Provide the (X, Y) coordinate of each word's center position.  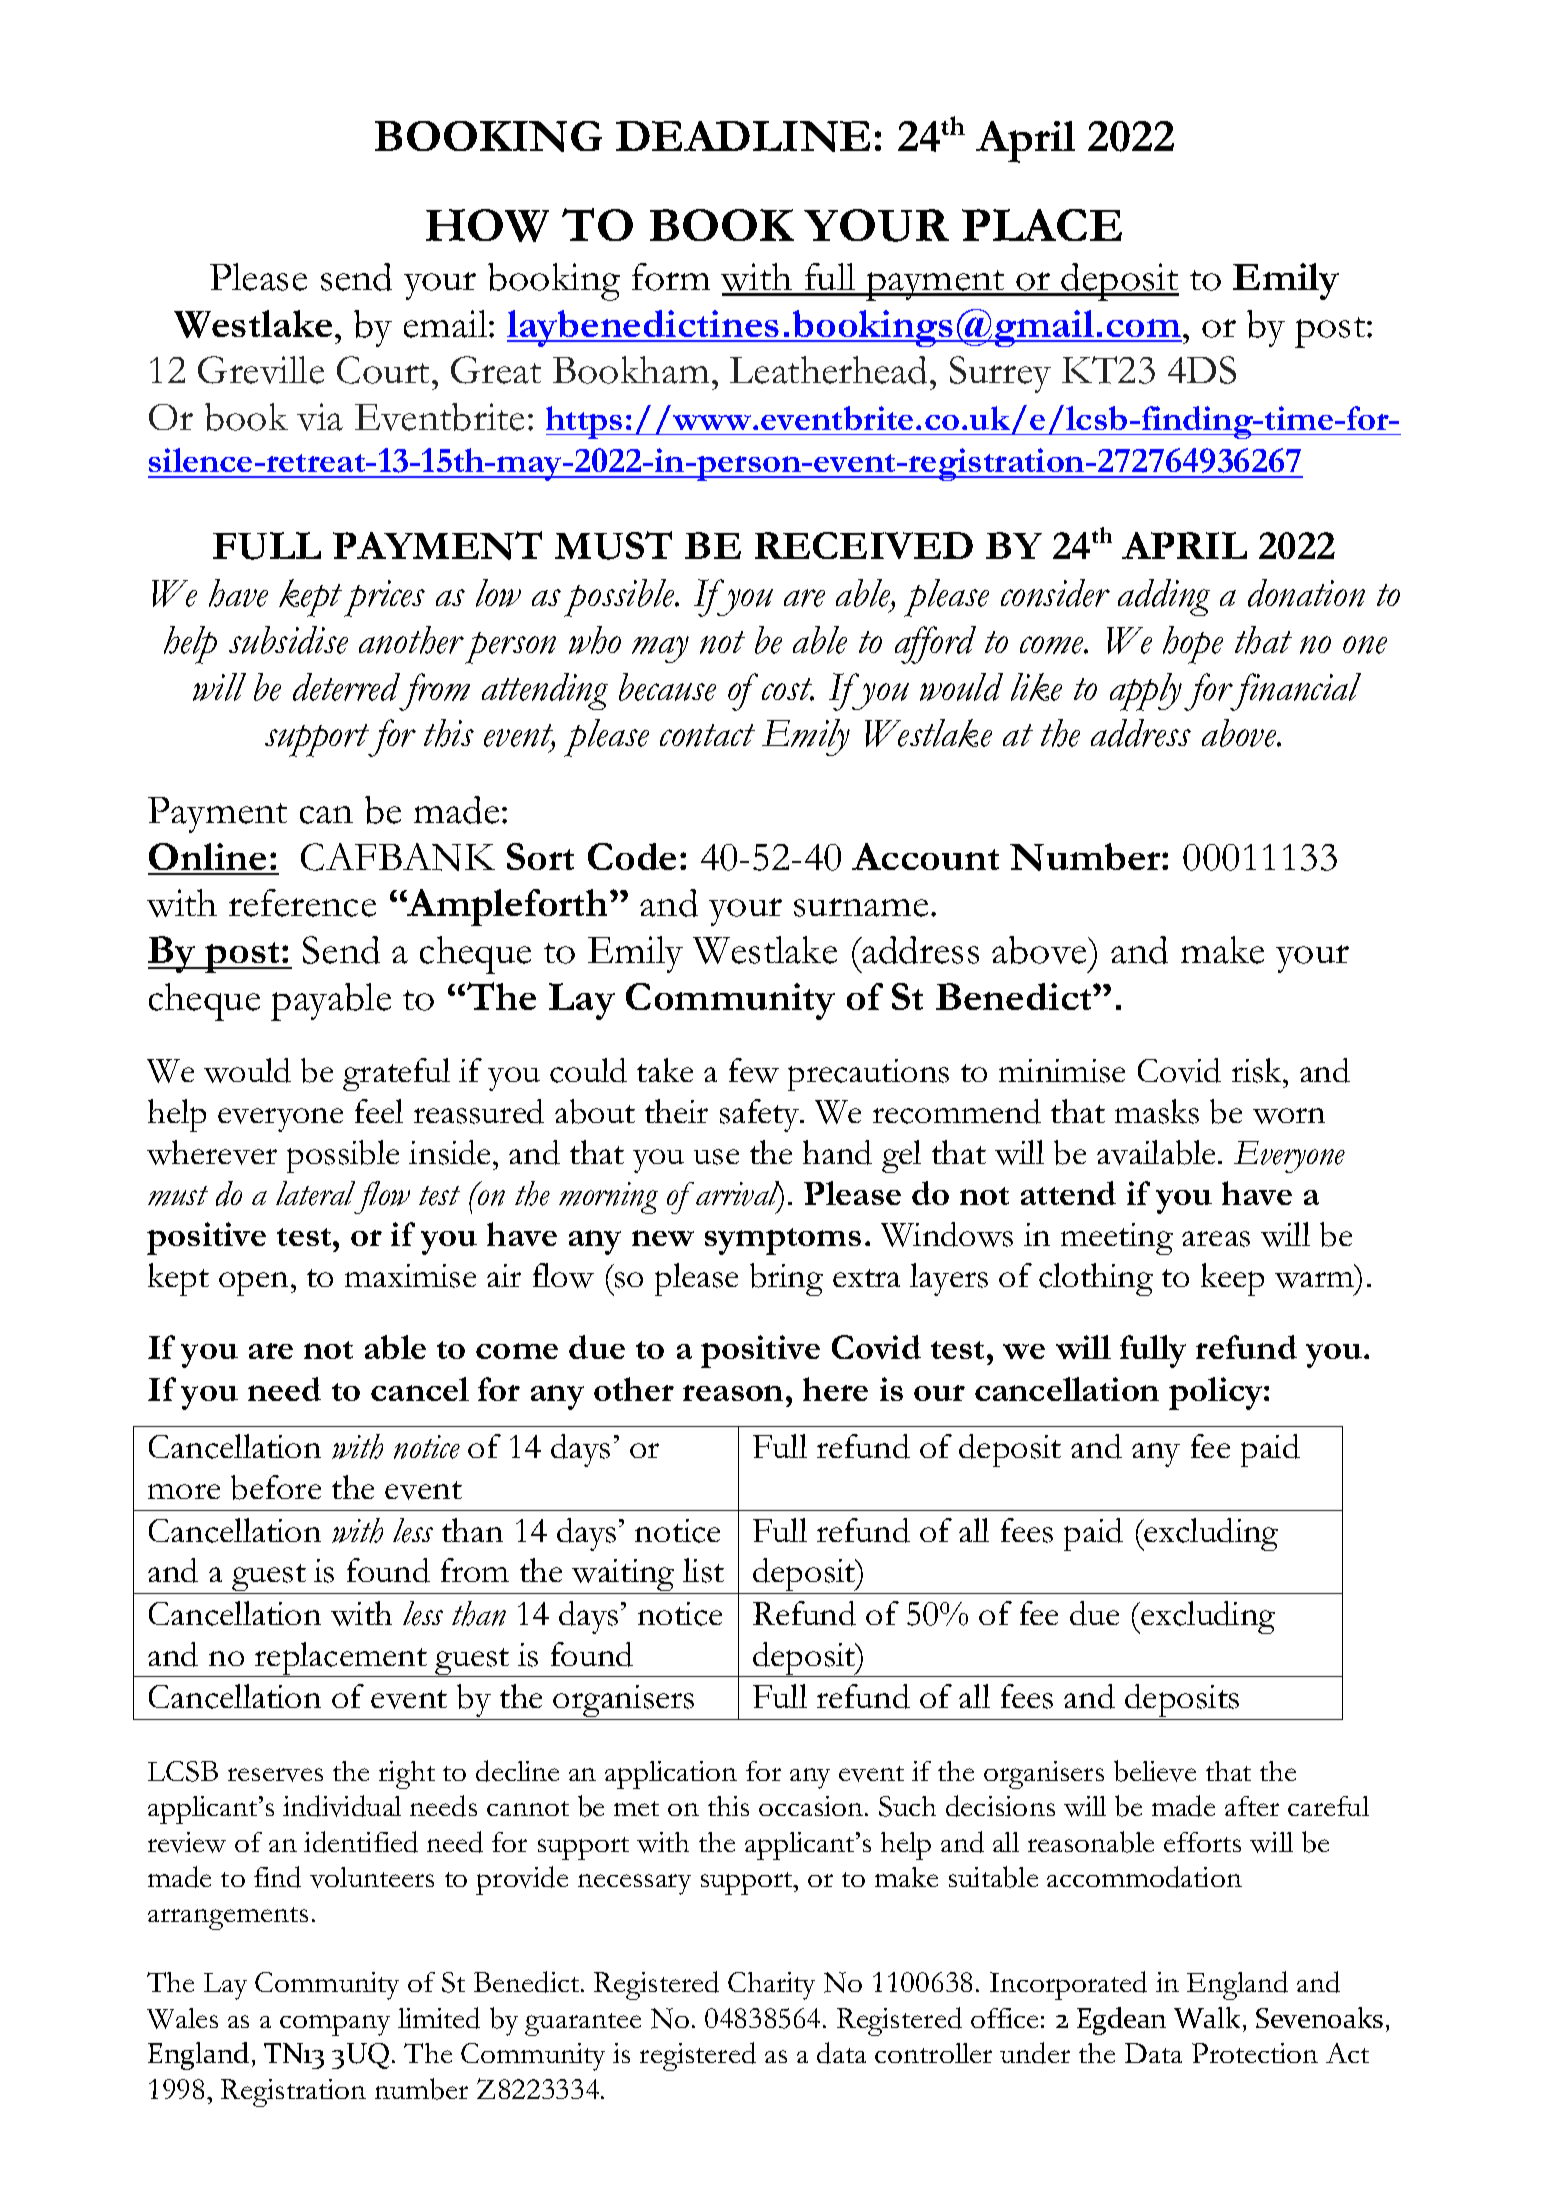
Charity (771, 1986)
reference (302, 903)
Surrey (1000, 374)
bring (786, 1279)
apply (1146, 692)
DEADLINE (743, 136)
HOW (487, 225)
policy (1217, 1393)
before (276, 1487)
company (335, 2025)
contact (707, 735)
